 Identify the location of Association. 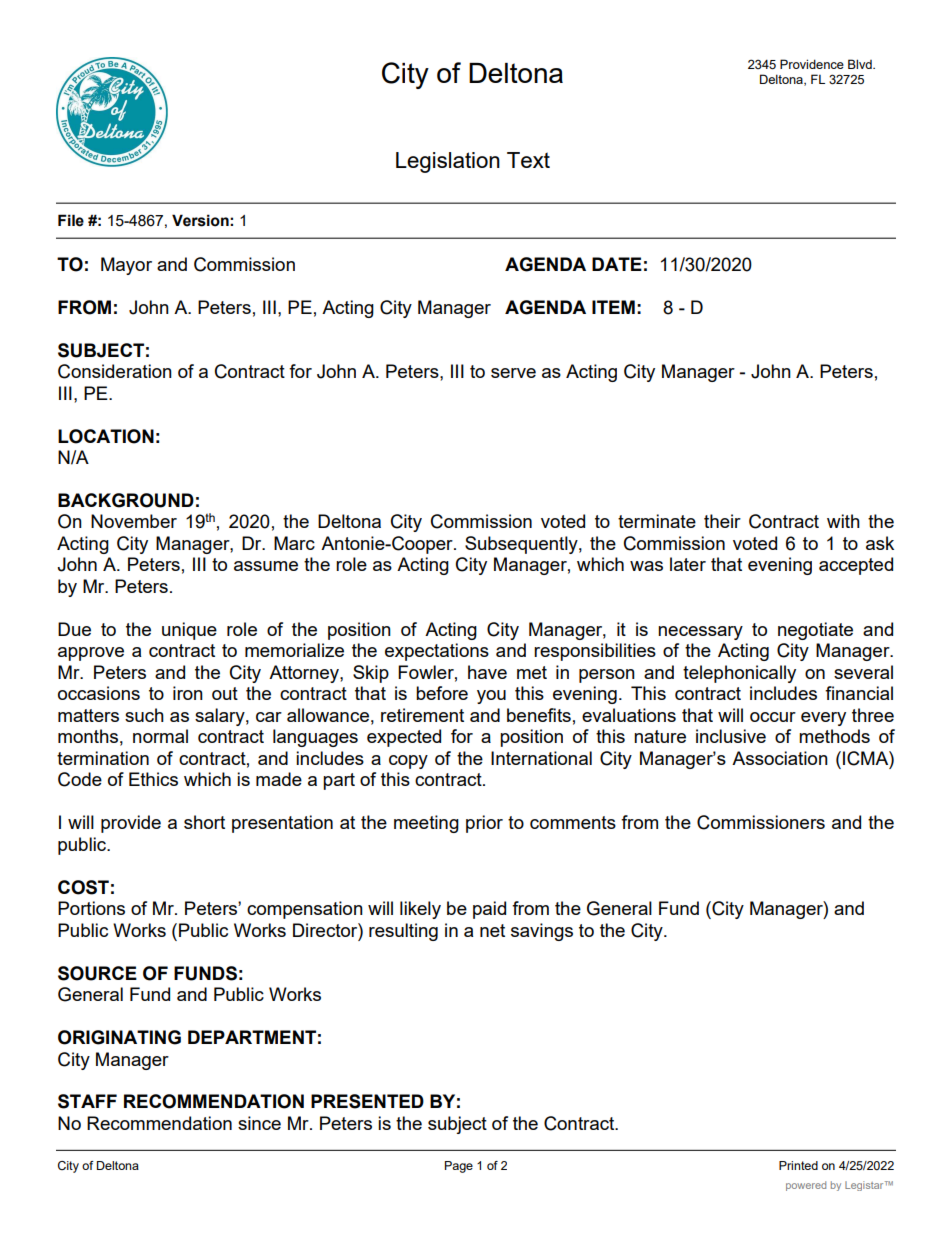
(780, 758).
